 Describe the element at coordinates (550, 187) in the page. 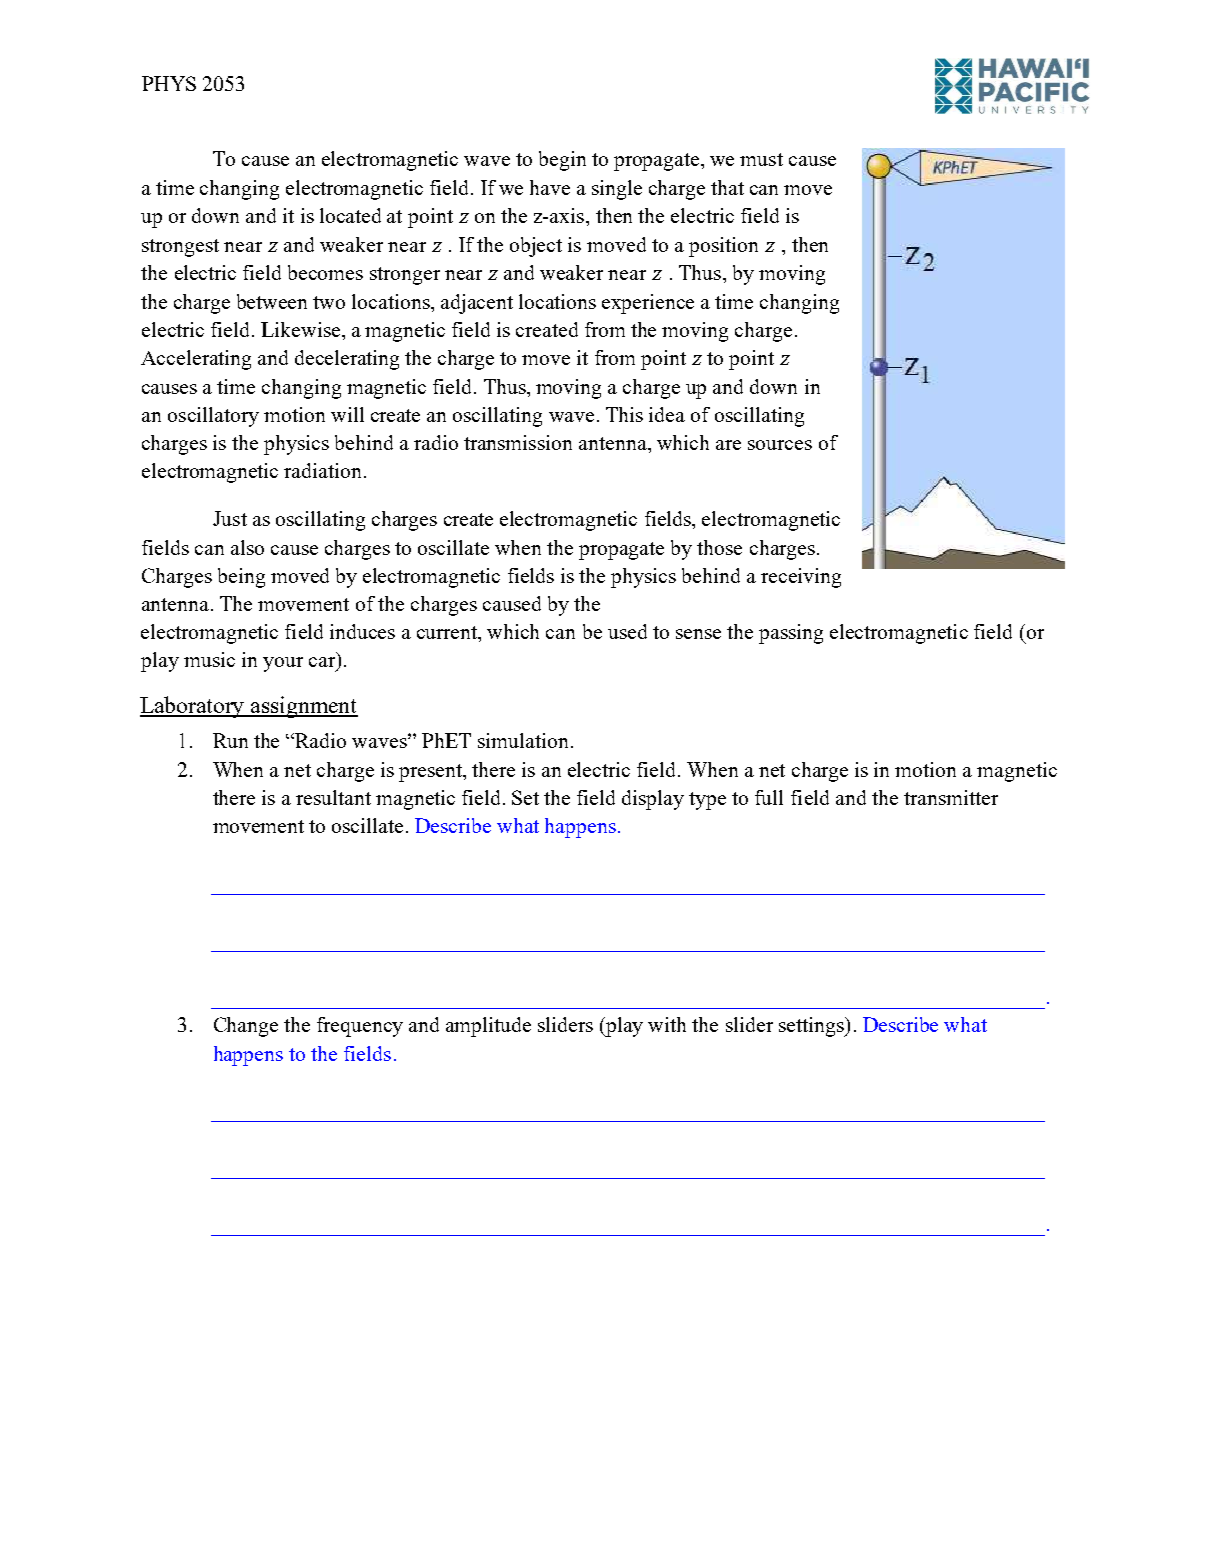

I see `have` at that location.
